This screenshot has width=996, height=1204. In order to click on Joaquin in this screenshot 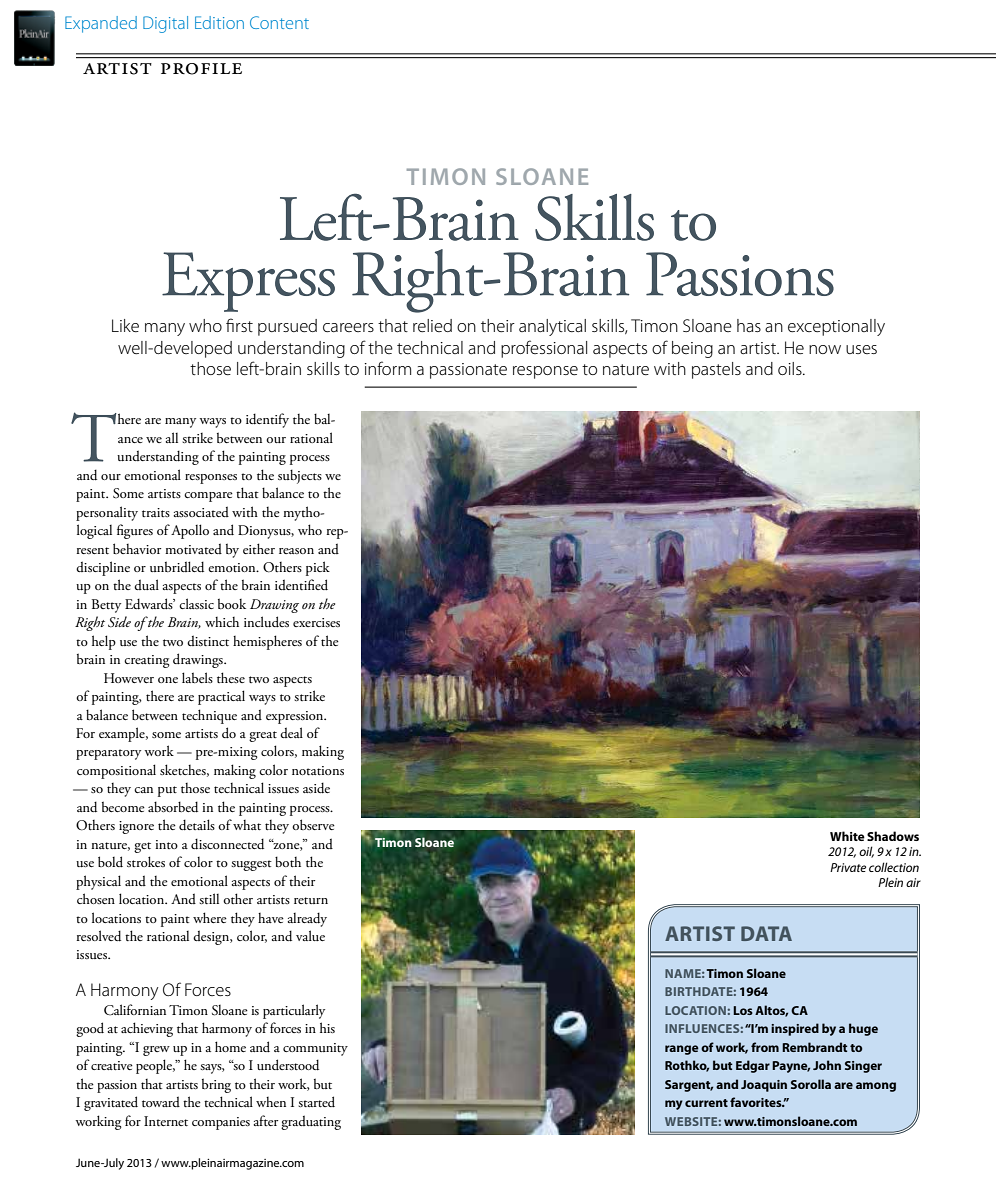, I will do `click(764, 1086)`.
